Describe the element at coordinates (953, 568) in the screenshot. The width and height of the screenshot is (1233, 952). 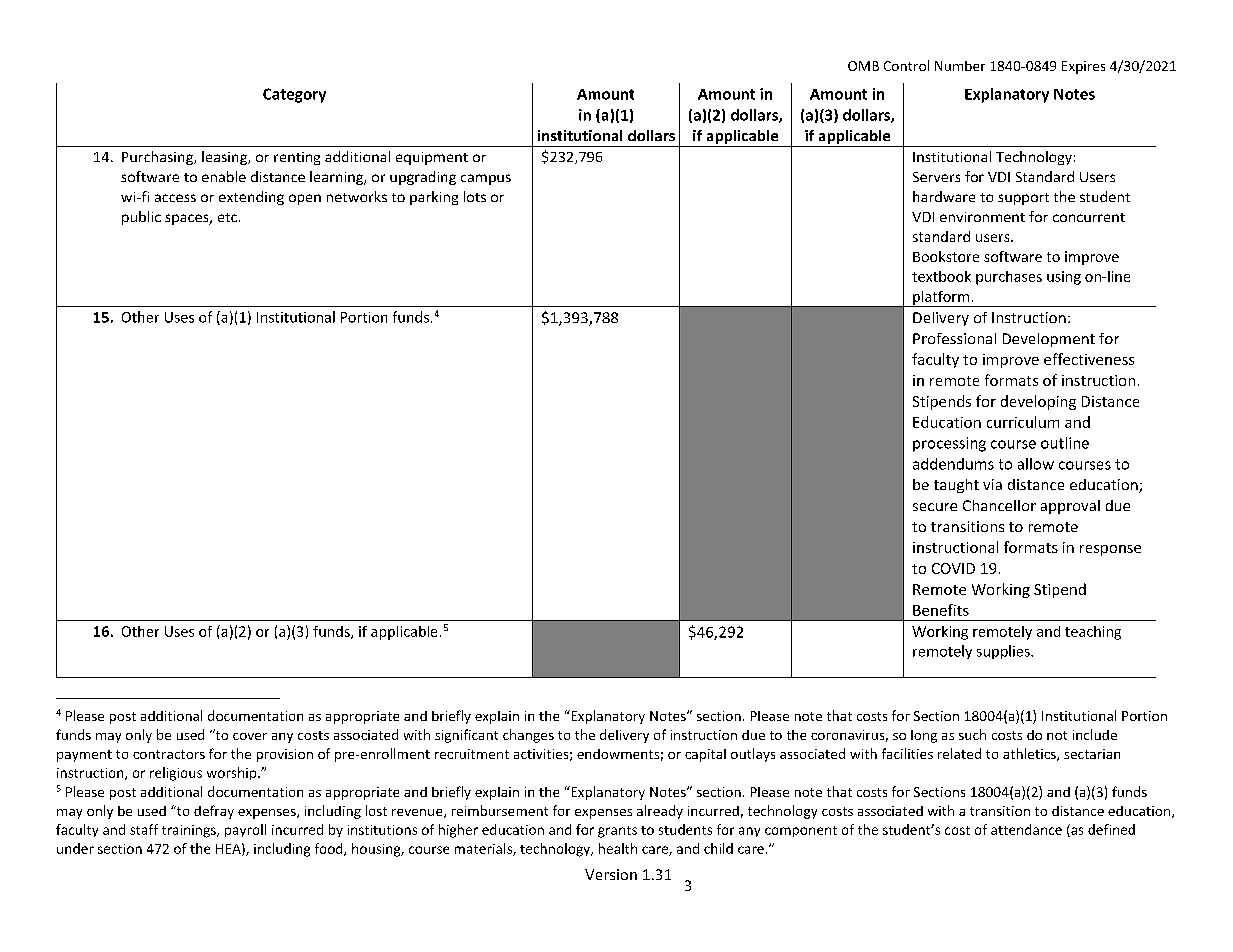
I see `COVID` at that location.
